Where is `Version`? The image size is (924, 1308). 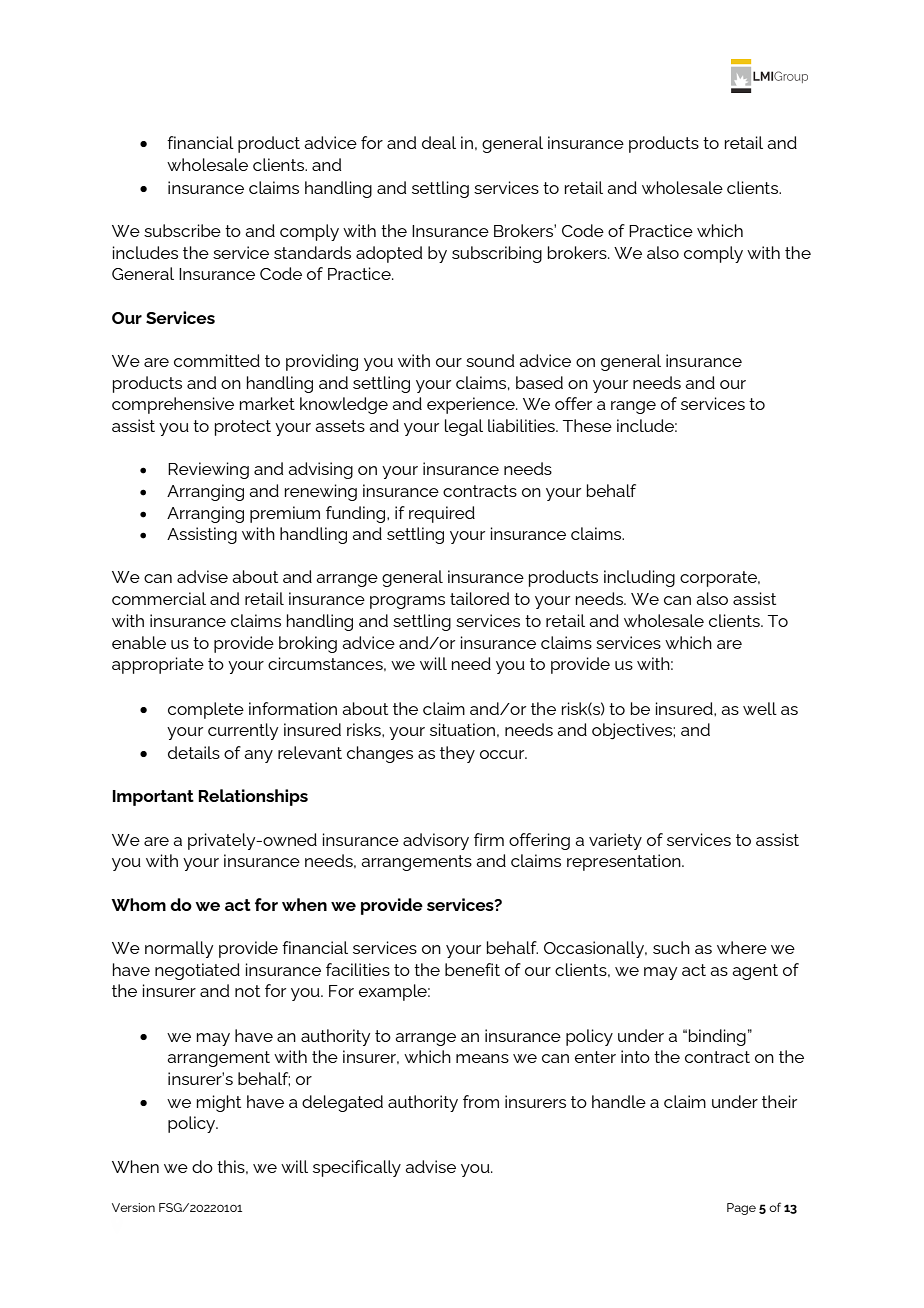
Version is located at coordinates (133, 1207).
